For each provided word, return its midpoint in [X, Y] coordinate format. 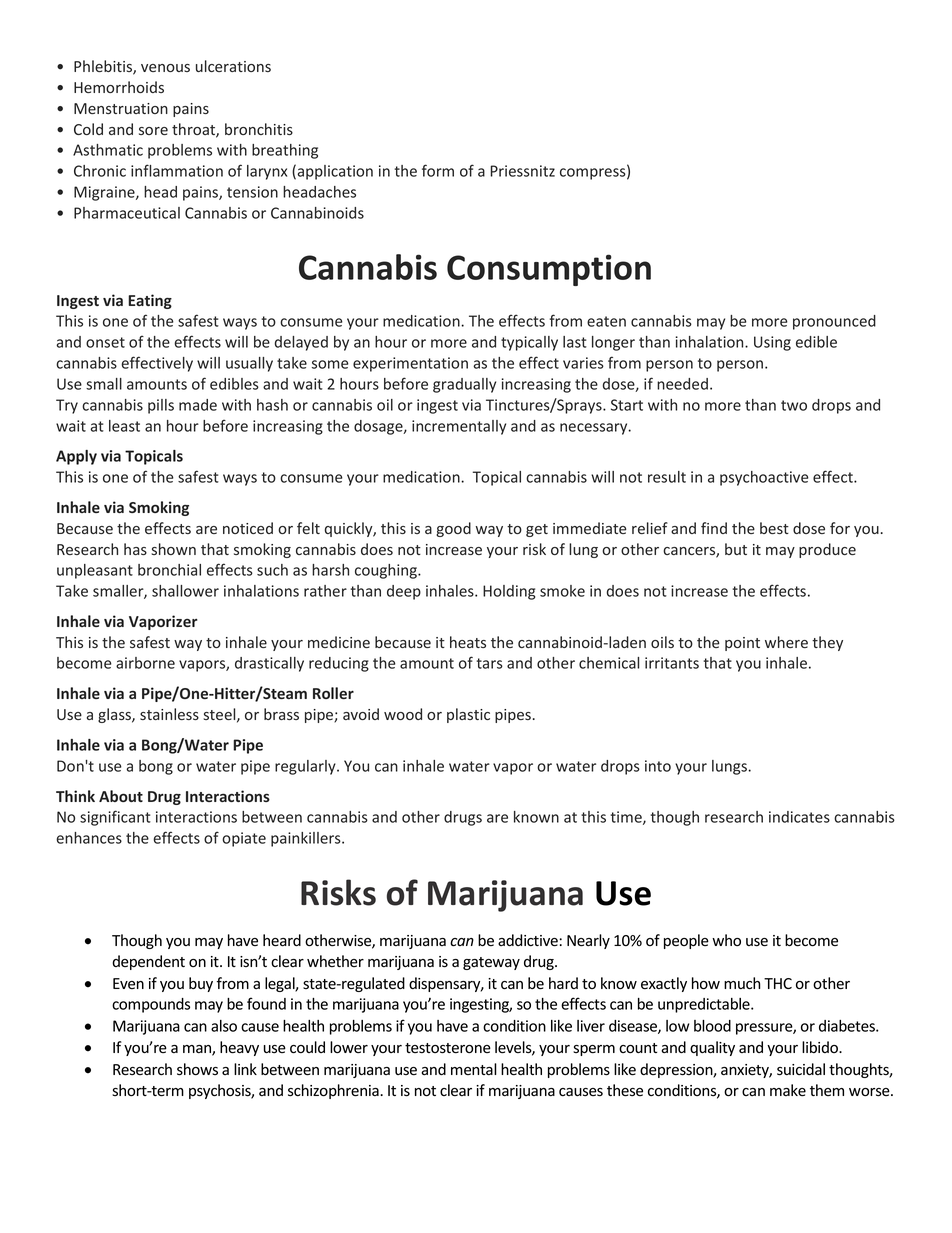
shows [197, 1069]
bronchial [169, 570]
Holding [509, 592]
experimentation [410, 364]
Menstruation [121, 108]
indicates [799, 817]
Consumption [549, 270]
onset [105, 342]
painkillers [307, 839]
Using [772, 343]
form [438, 170]
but [736, 549]
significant [115, 818]
